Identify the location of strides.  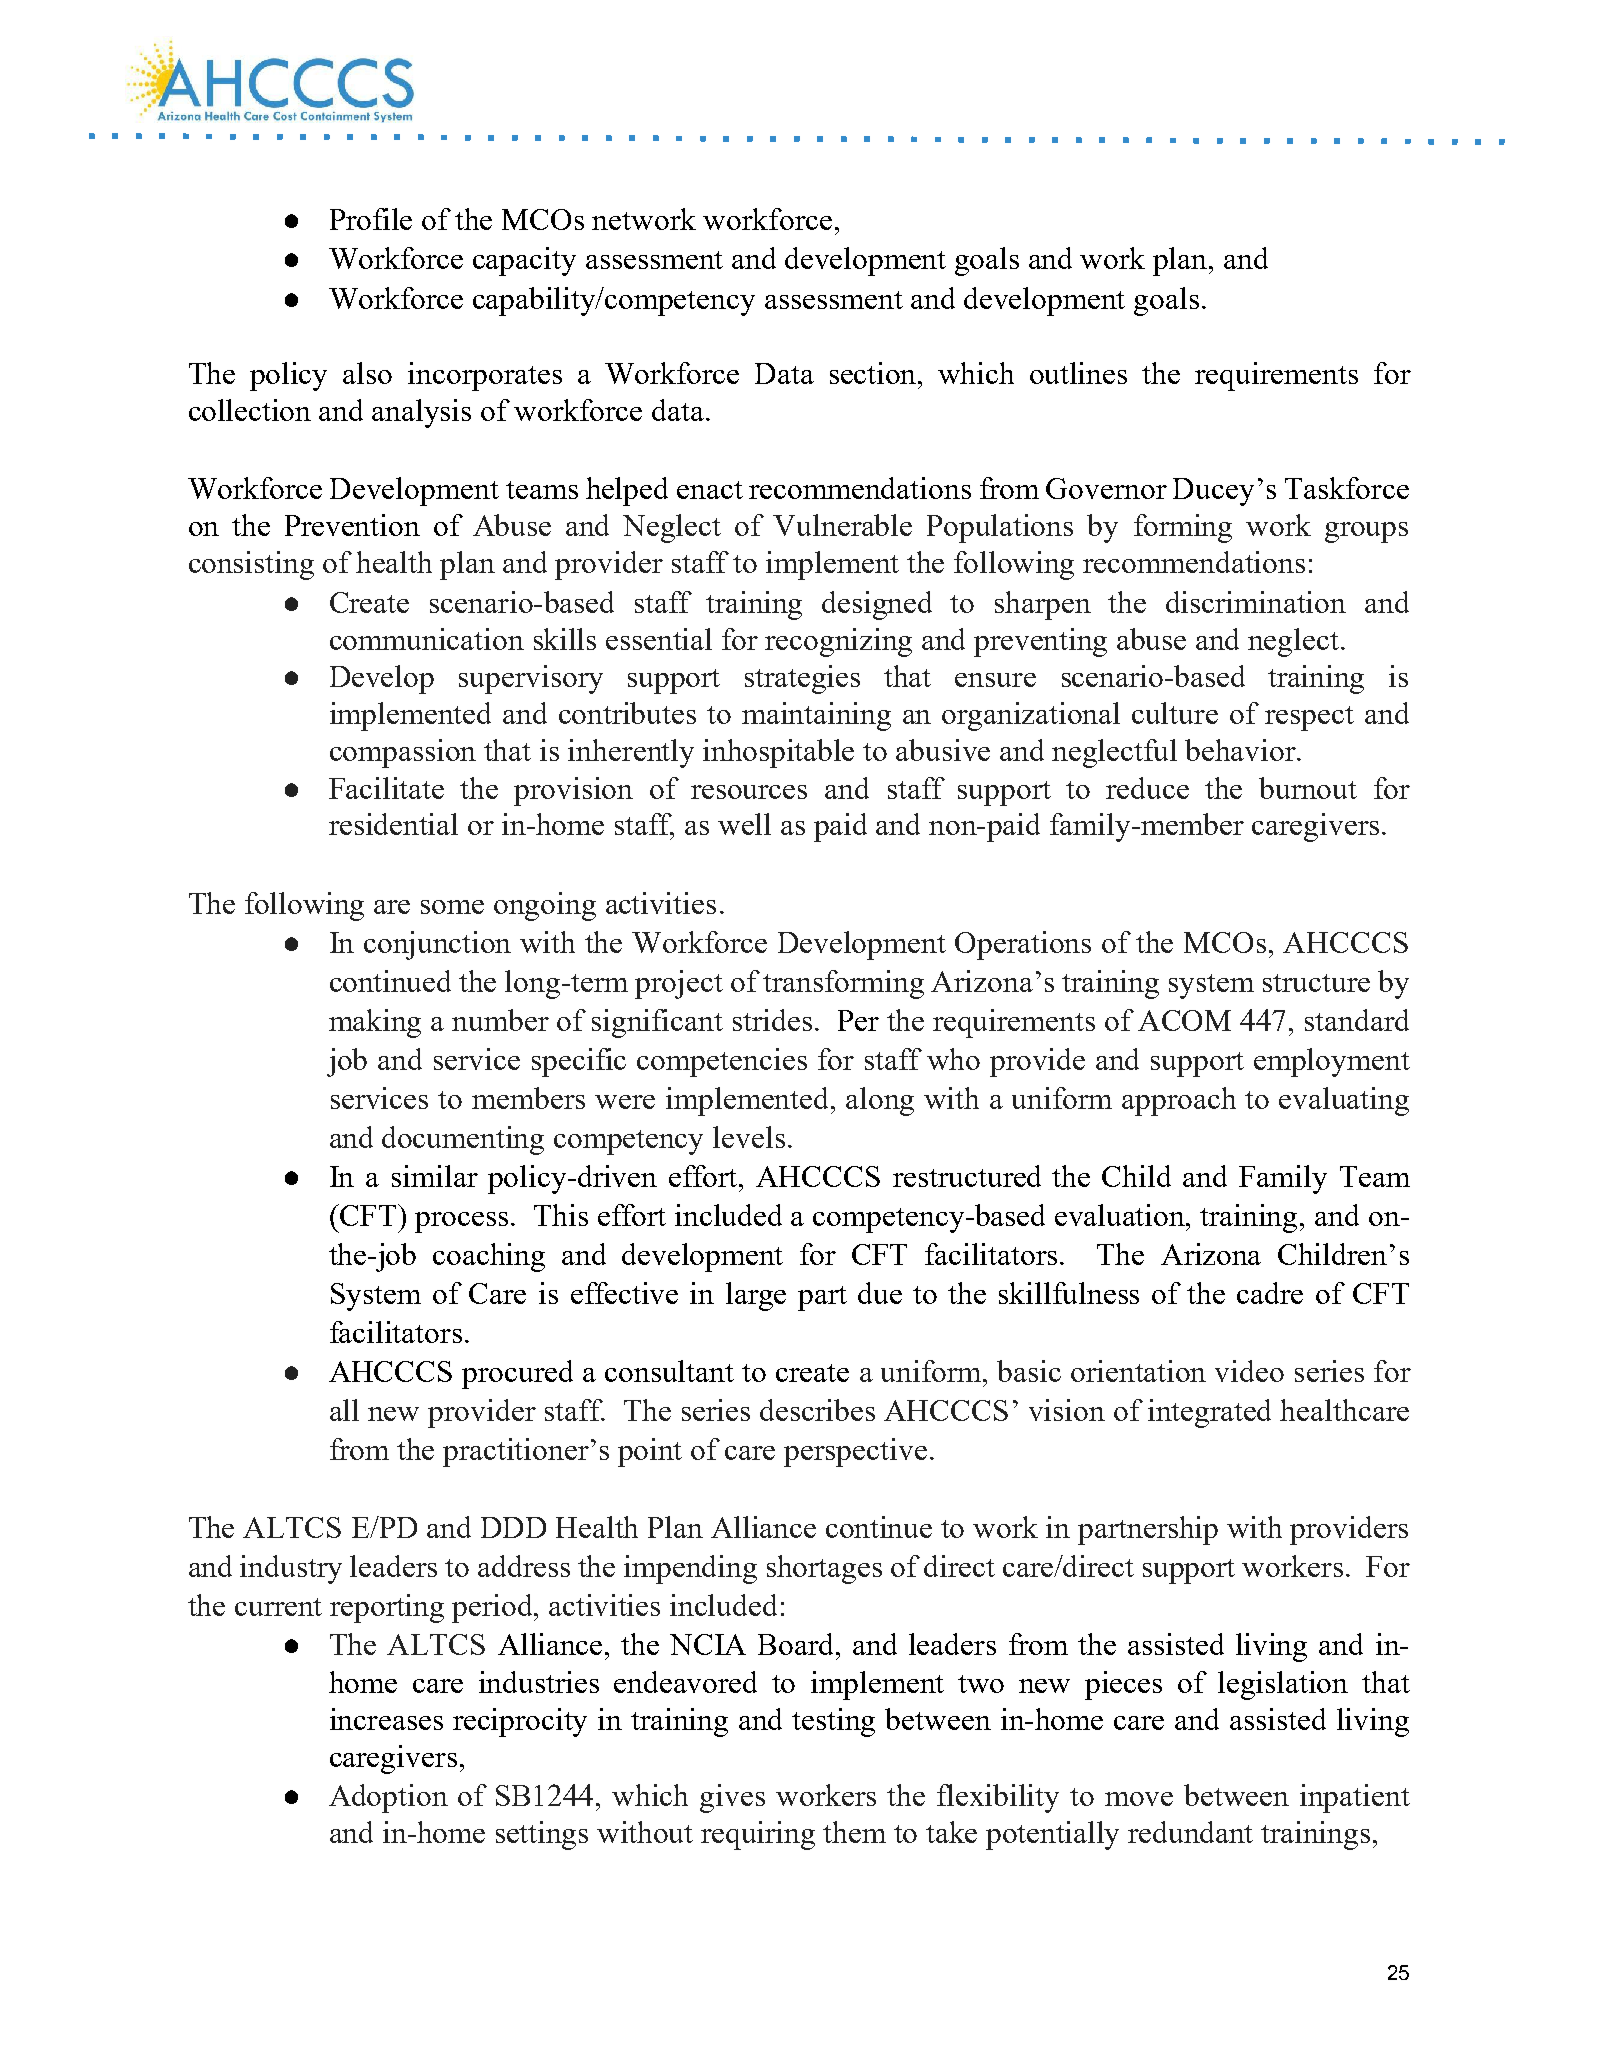
(772, 1020).
